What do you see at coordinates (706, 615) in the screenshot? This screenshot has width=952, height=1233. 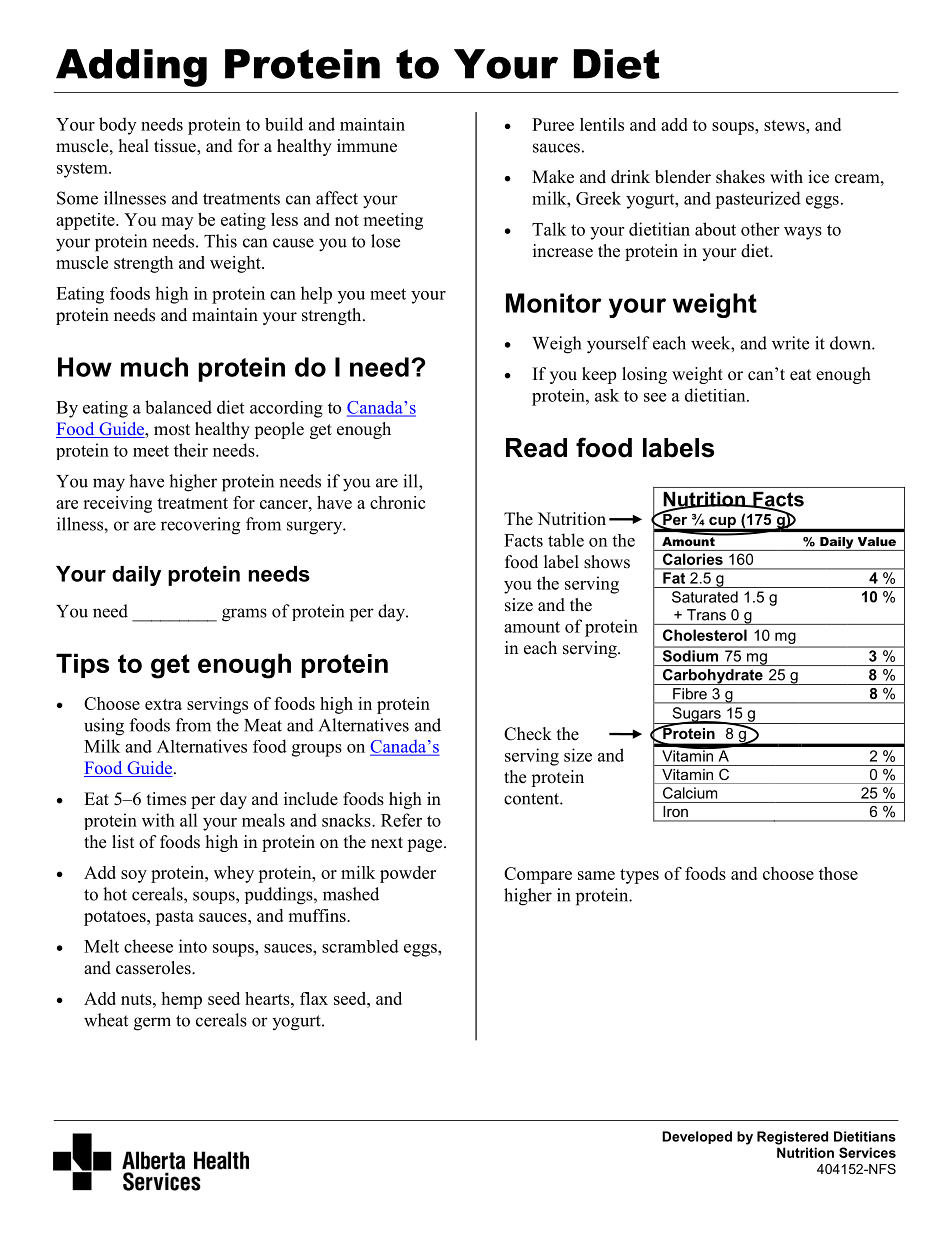 I see `Trans` at bounding box center [706, 615].
